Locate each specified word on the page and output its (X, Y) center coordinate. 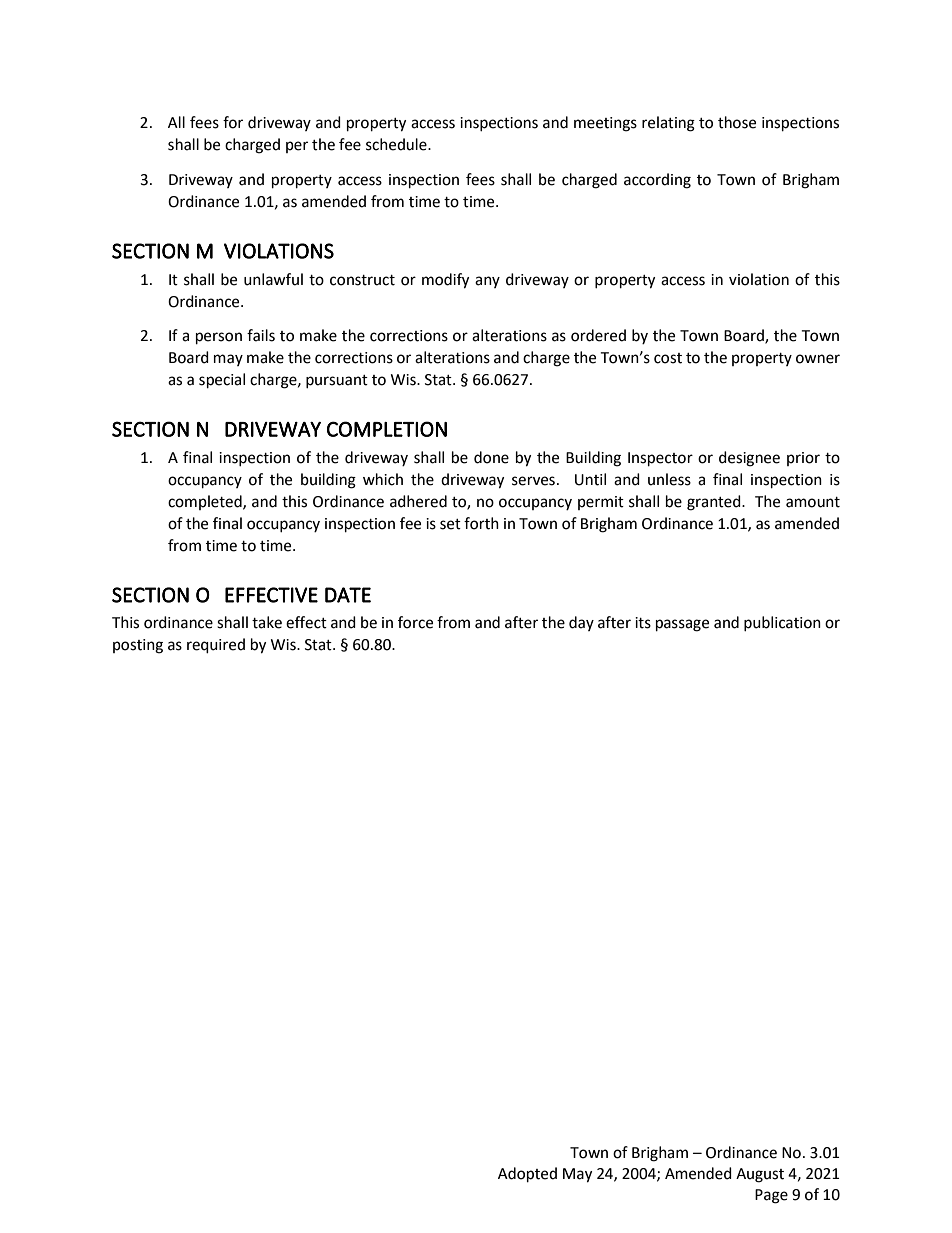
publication (782, 623)
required (216, 646)
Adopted (527, 1175)
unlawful (273, 279)
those (737, 122)
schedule (397, 144)
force (415, 622)
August (760, 1175)
